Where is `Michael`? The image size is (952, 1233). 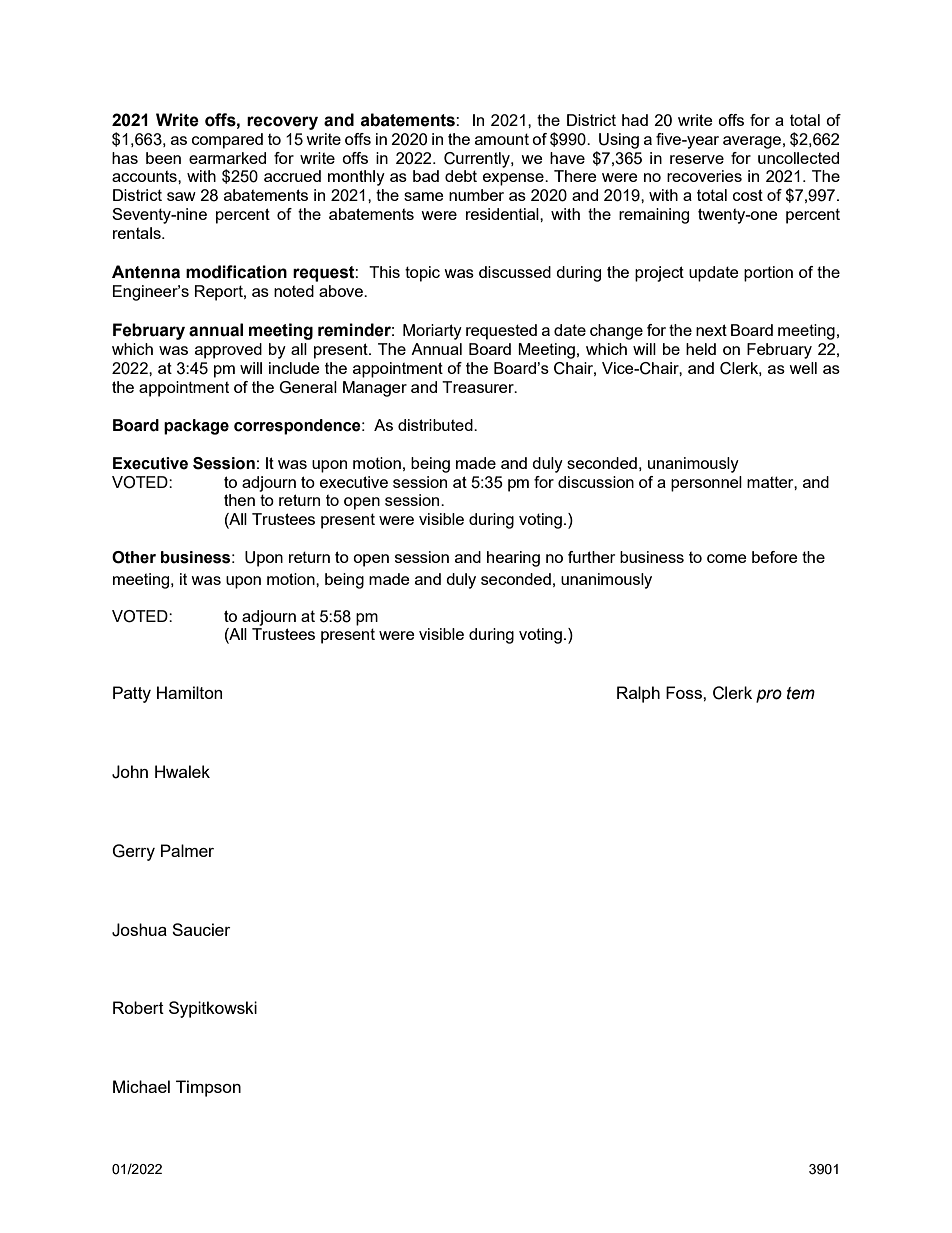
Michael is located at coordinates (141, 1086).
